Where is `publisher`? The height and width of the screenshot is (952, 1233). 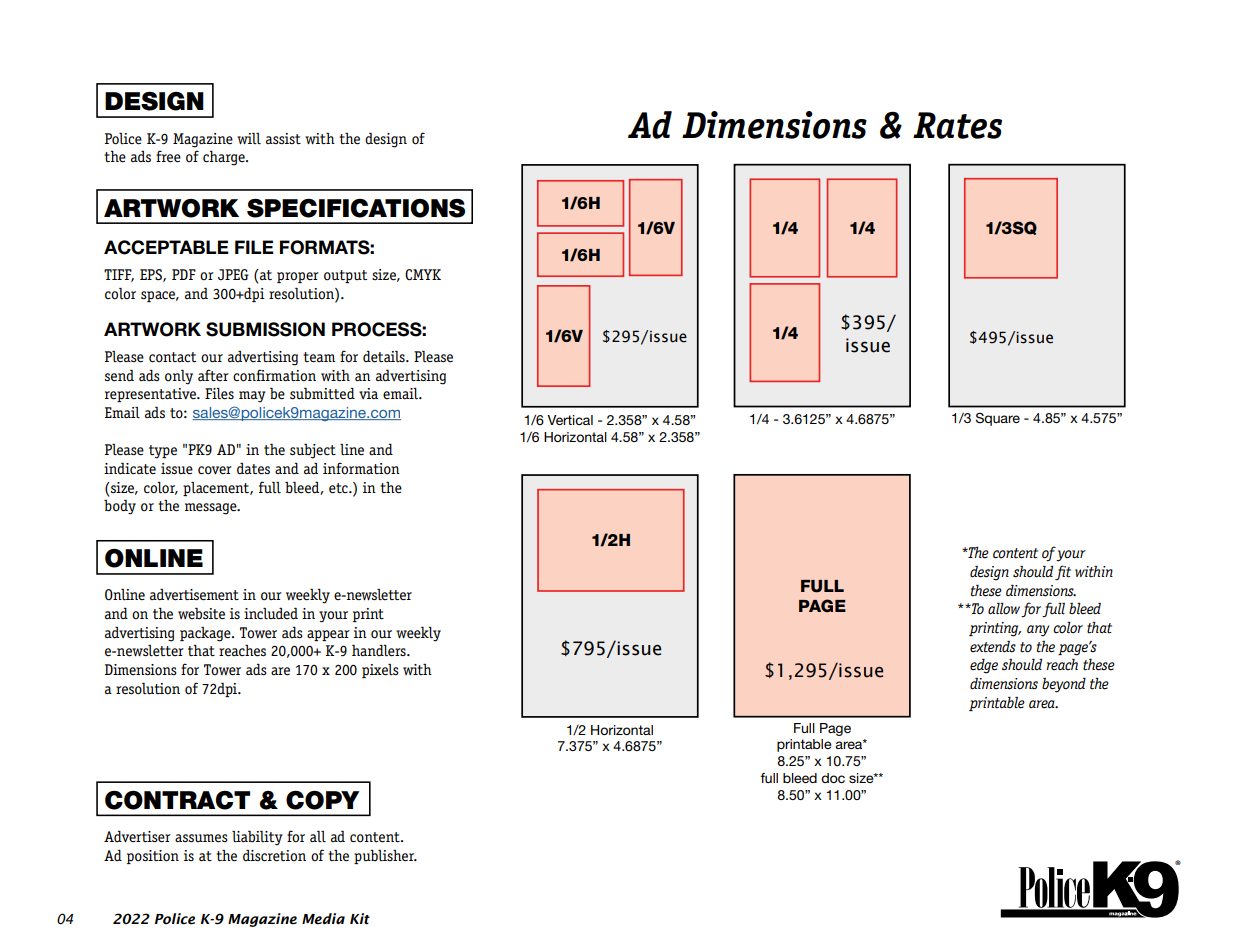 publisher is located at coordinates (385, 857).
